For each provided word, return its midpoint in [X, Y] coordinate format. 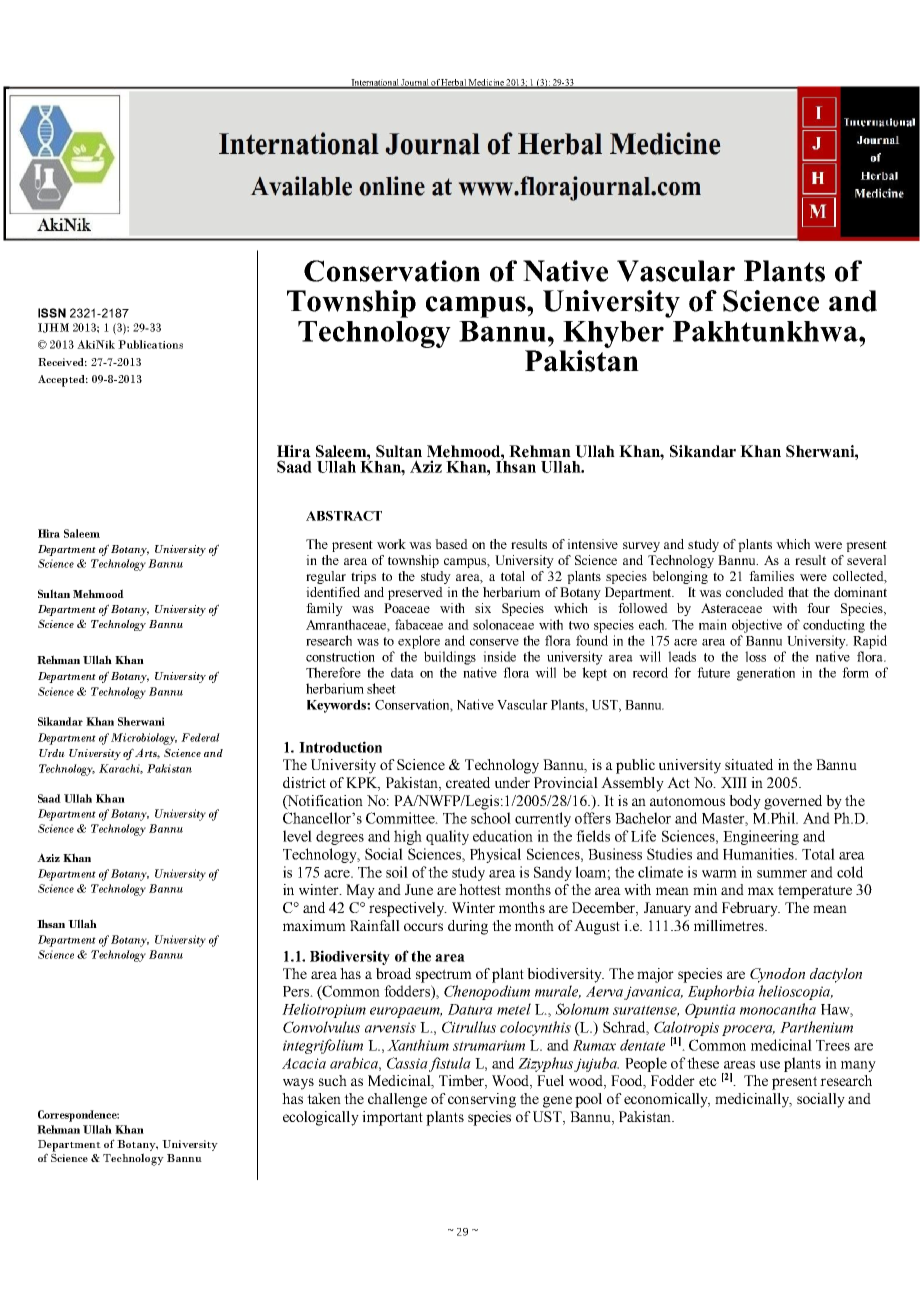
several [866, 560]
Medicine [486, 83]
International [375, 83]
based [451, 544]
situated [749, 764]
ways [298, 1084]
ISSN [52, 313]
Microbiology [144, 739]
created [468, 782]
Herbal [454, 83]
